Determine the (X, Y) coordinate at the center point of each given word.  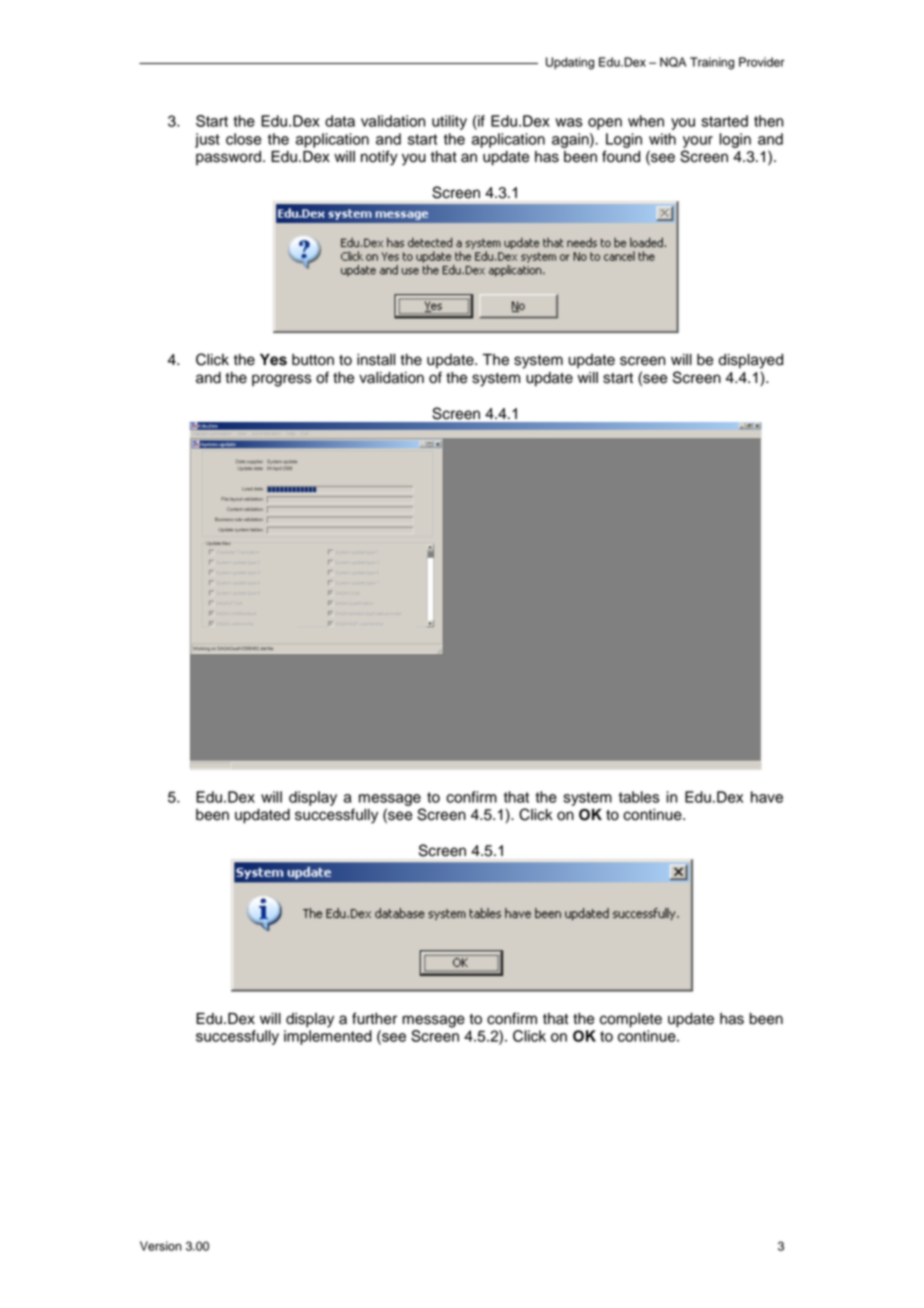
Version (161, 1246)
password (228, 158)
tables (639, 797)
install (376, 360)
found (621, 156)
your (698, 142)
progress (282, 380)
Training (712, 63)
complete (631, 1020)
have (767, 797)
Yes (273, 360)
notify (379, 158)
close (243, 139)
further (374, 1018)
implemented (328, 1037)
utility (449, 122)
